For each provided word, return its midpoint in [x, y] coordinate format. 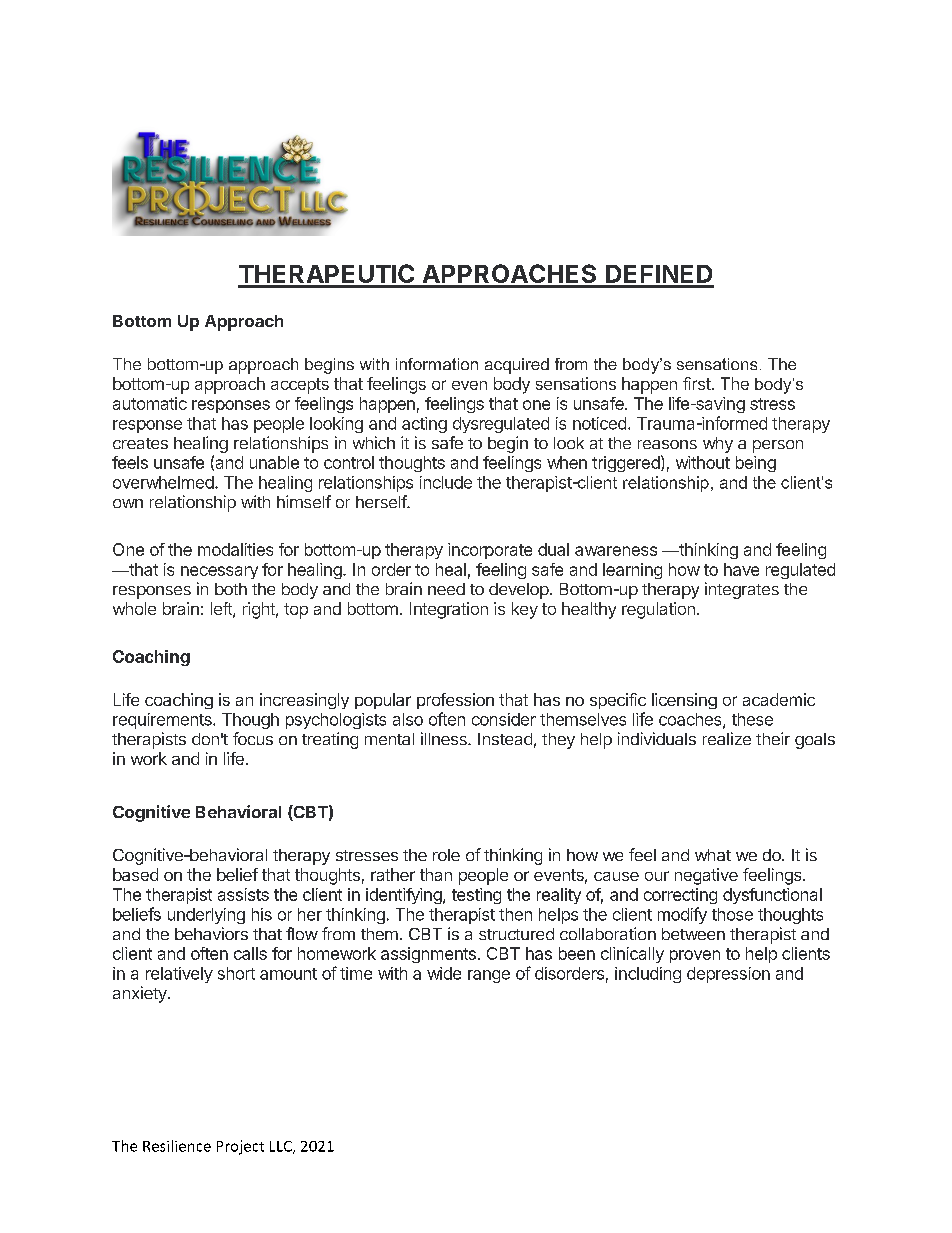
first [697, 383]
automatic [150, 403]
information [437, 364]
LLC [282, 1147]
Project [240, 1147]
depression [728, 975]
